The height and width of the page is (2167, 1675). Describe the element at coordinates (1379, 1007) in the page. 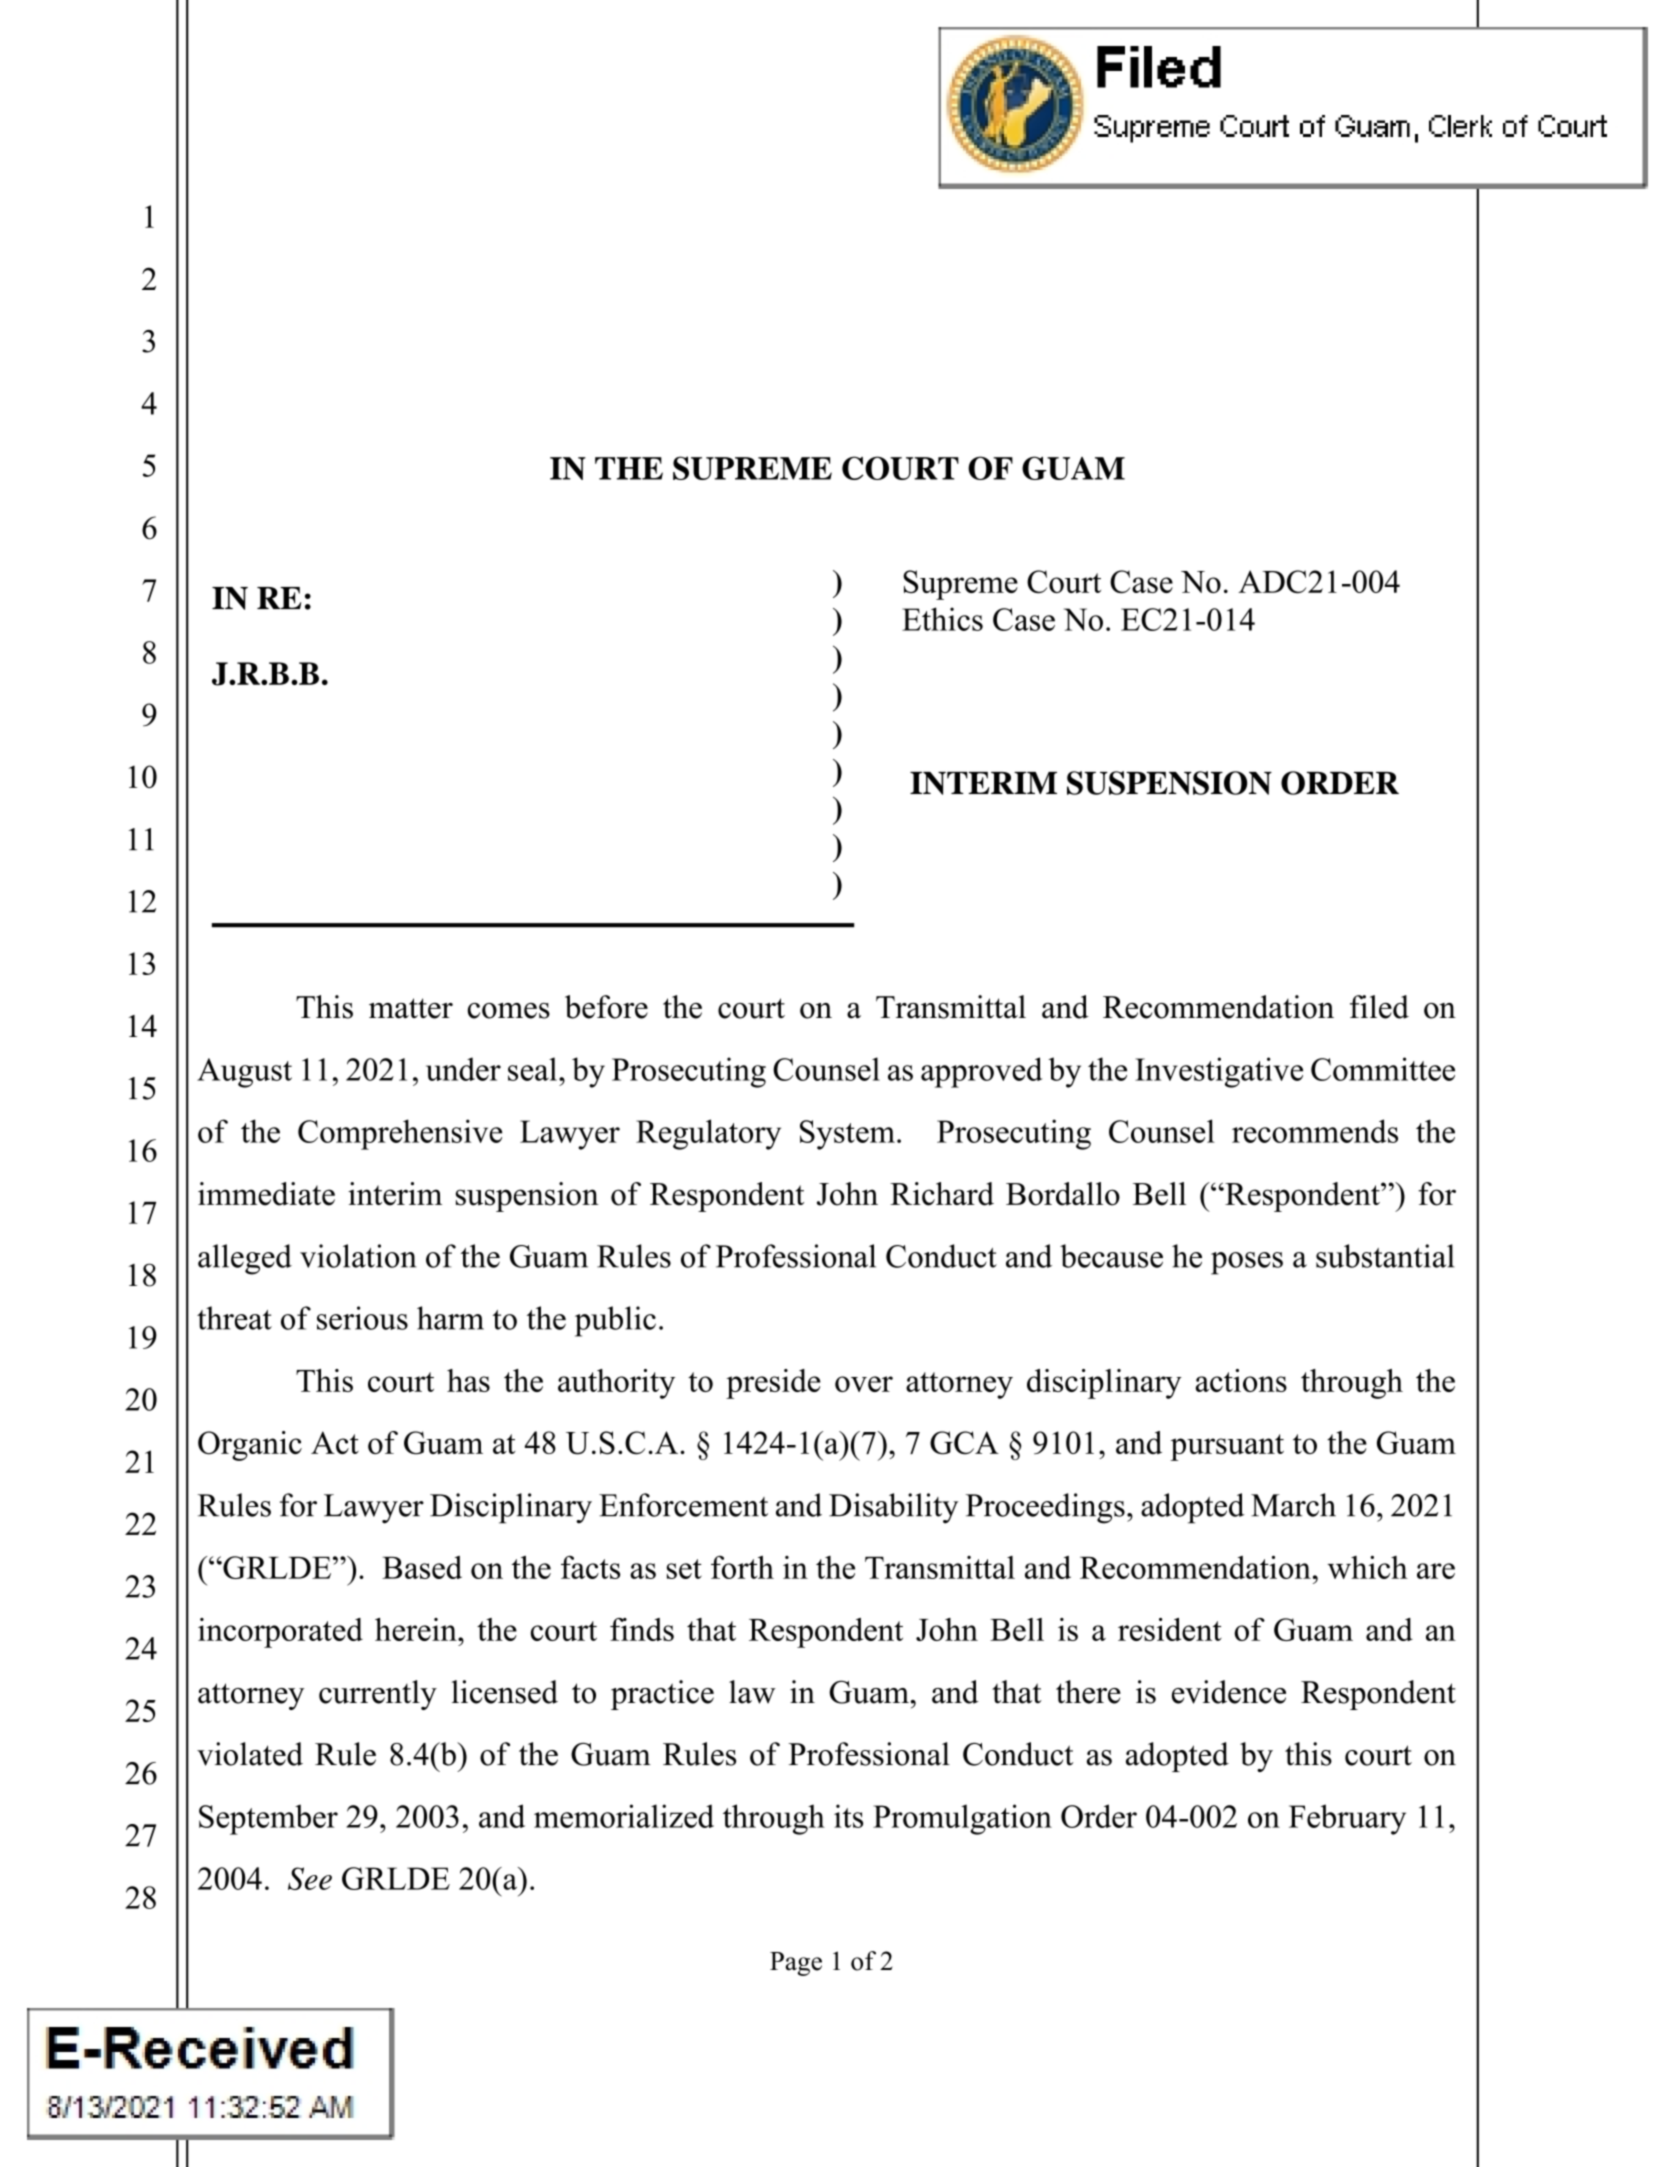

I see `filed` at that location.
